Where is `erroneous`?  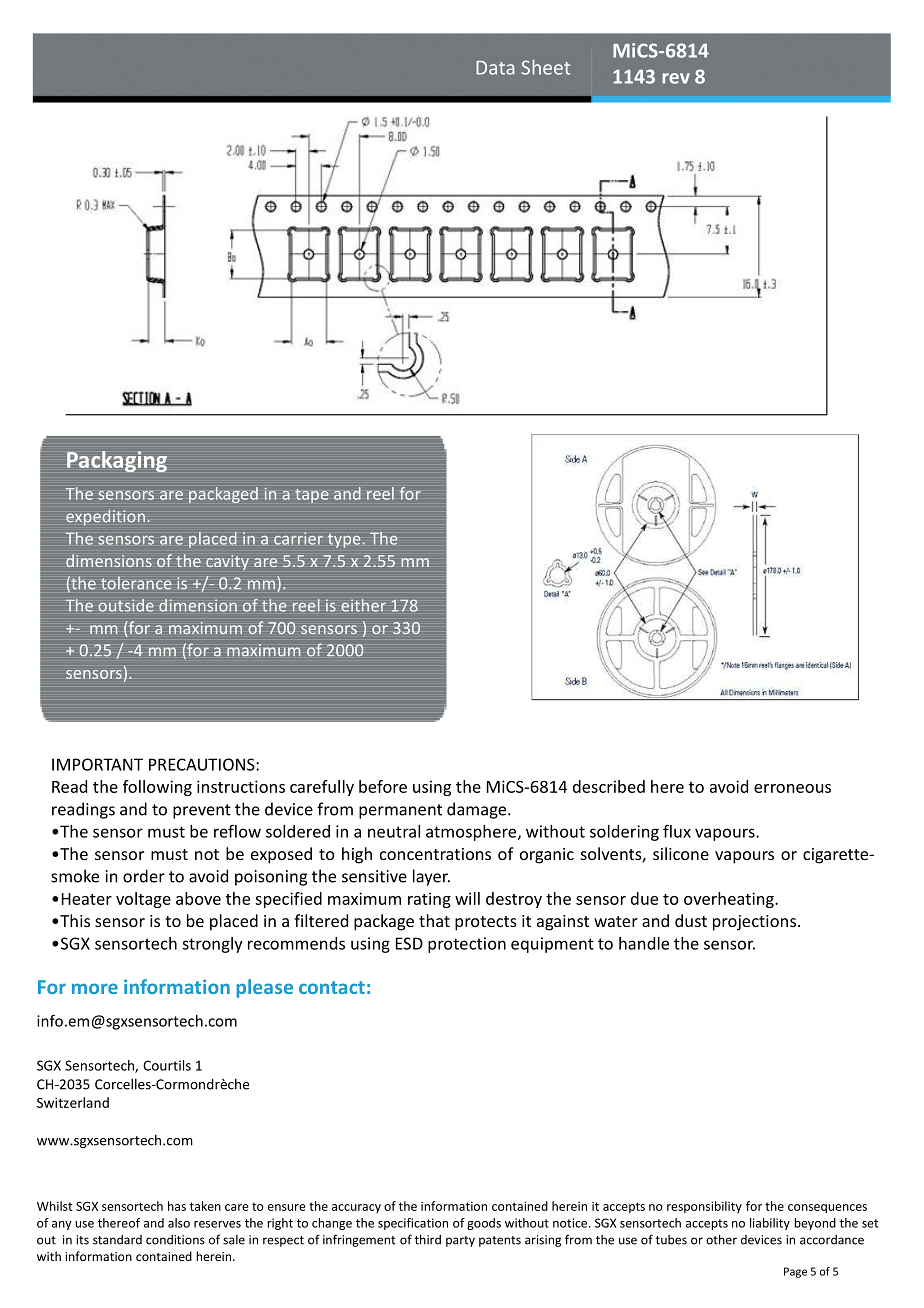 erroneous is located at coordinates (792, 788).
